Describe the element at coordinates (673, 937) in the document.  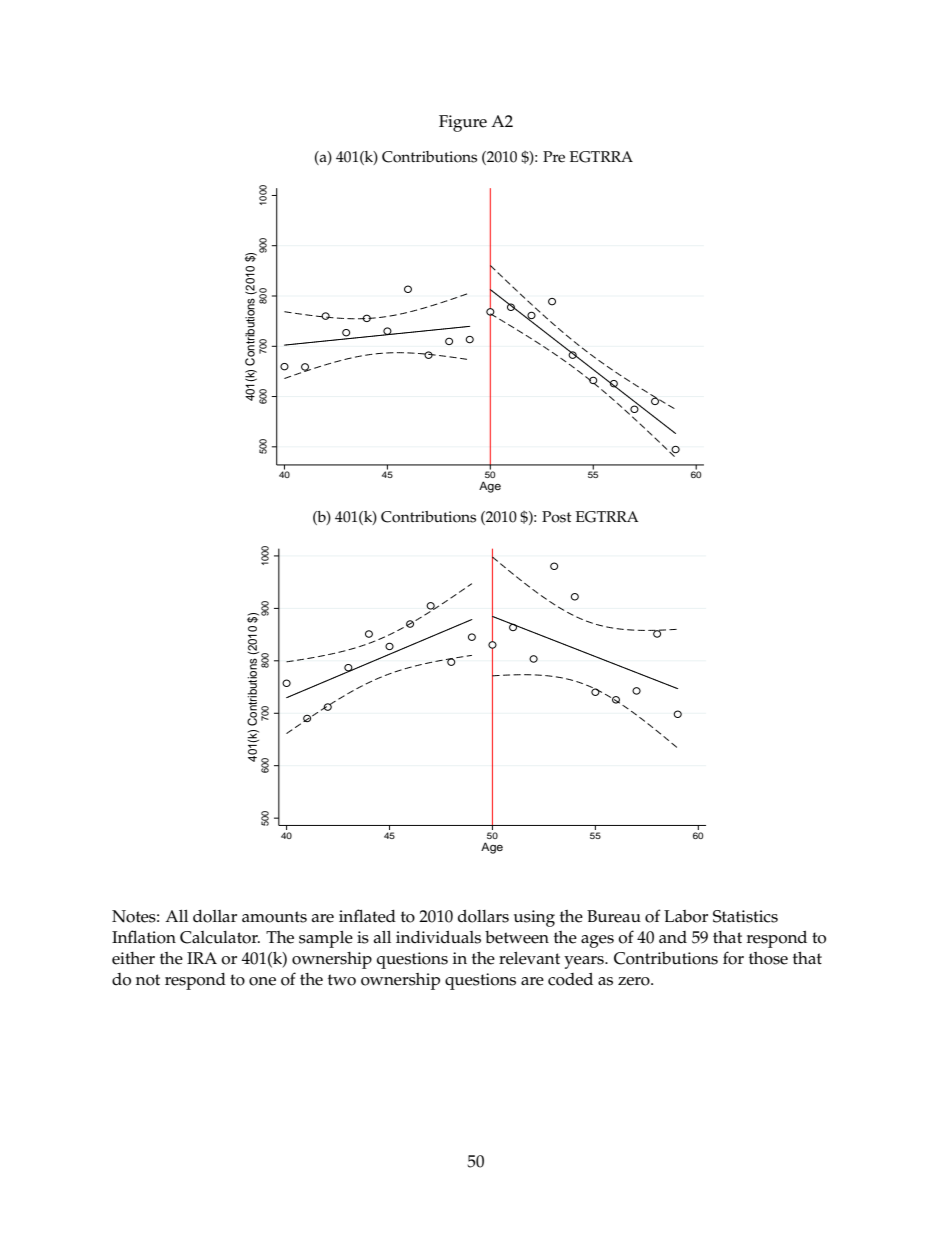
I see `and` at that location.
